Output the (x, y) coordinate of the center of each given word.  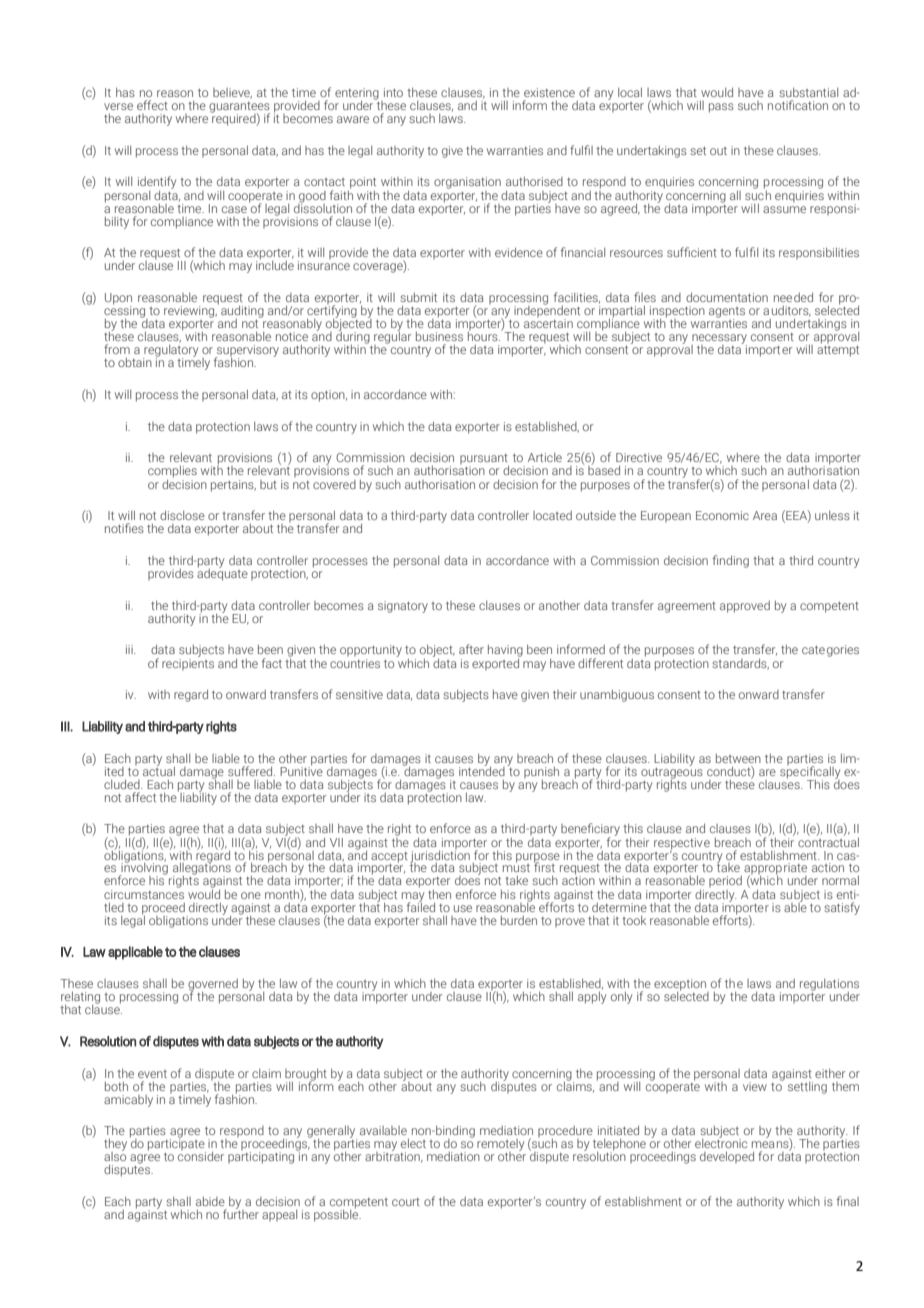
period (725, 881)
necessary (719, 340)
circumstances (144, 893)
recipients (188, 663)
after (471, 649)
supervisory (247, 352)
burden (519, 920)
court (406, 1202)
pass (721, 108)
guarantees (239, 108)
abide (210, 1201)
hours (484, 335)
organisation (467, 184)
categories (830, 651)
